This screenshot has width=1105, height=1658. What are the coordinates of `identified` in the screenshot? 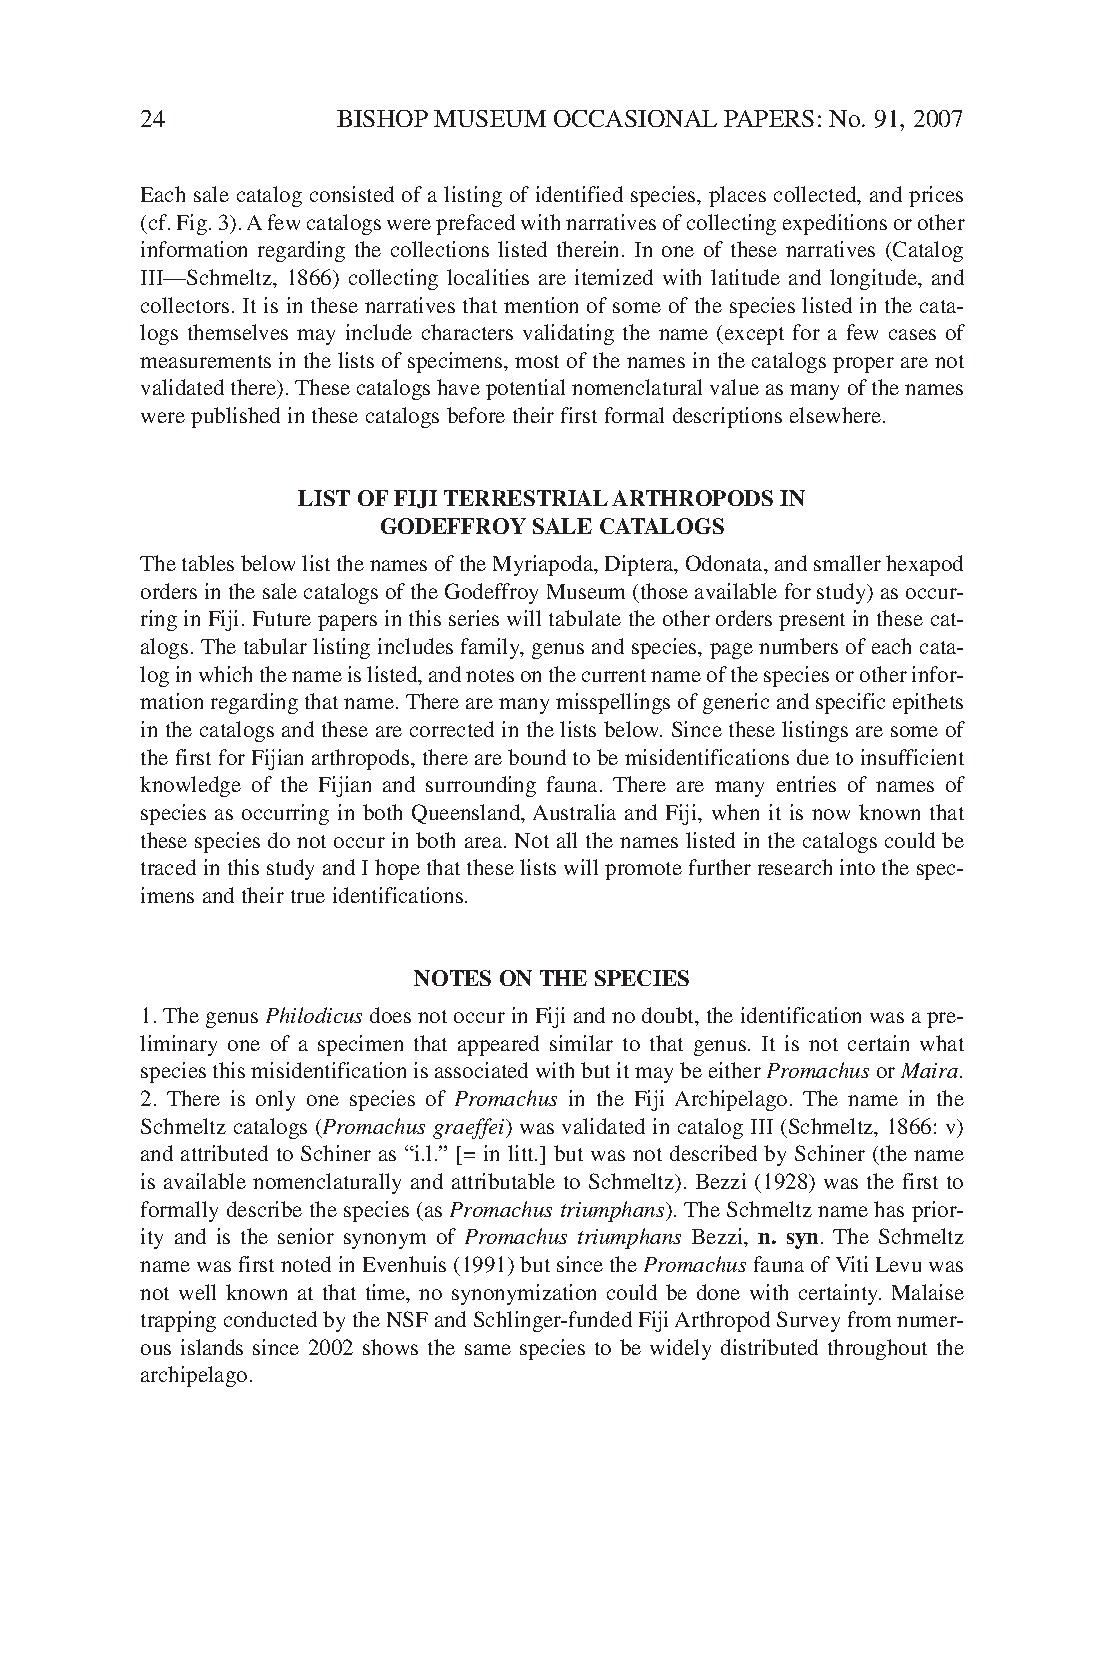 It's located at (579, 194).
